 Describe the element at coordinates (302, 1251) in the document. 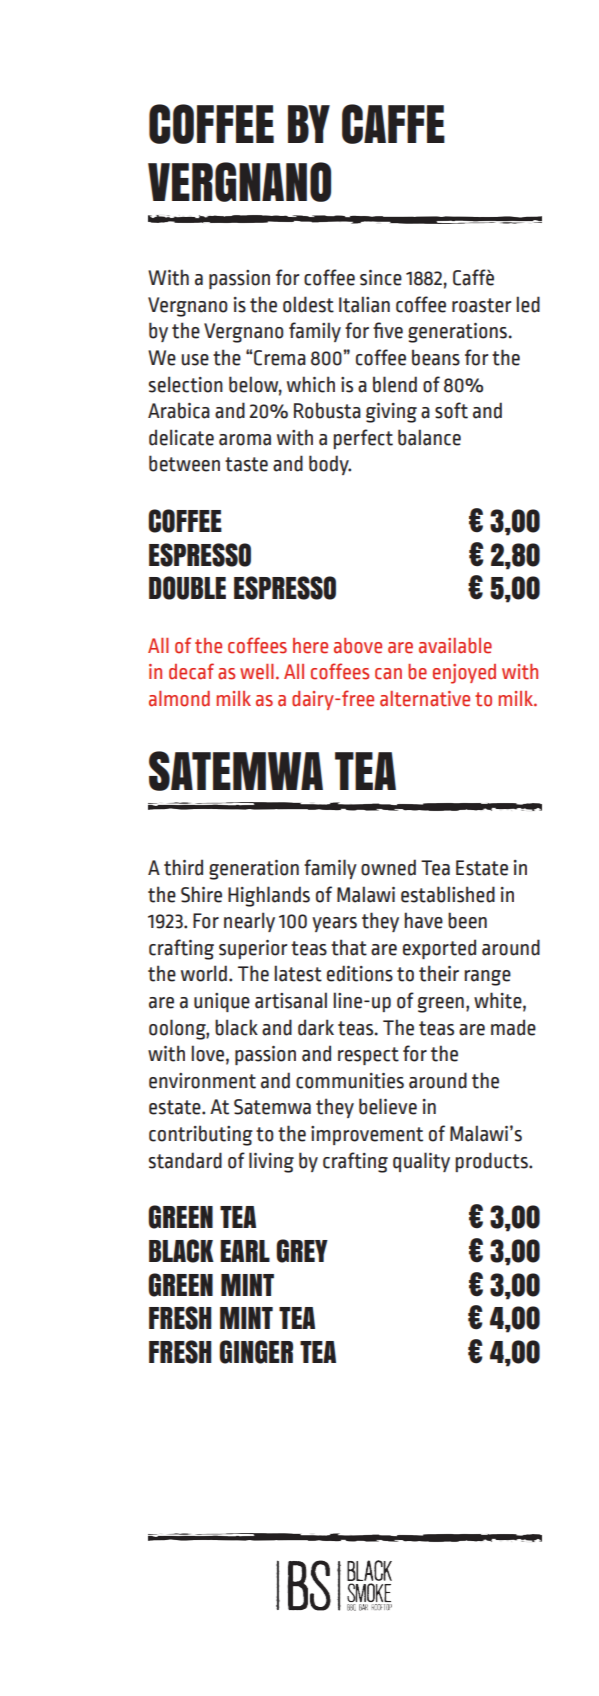

I see `GREY` at that location.
